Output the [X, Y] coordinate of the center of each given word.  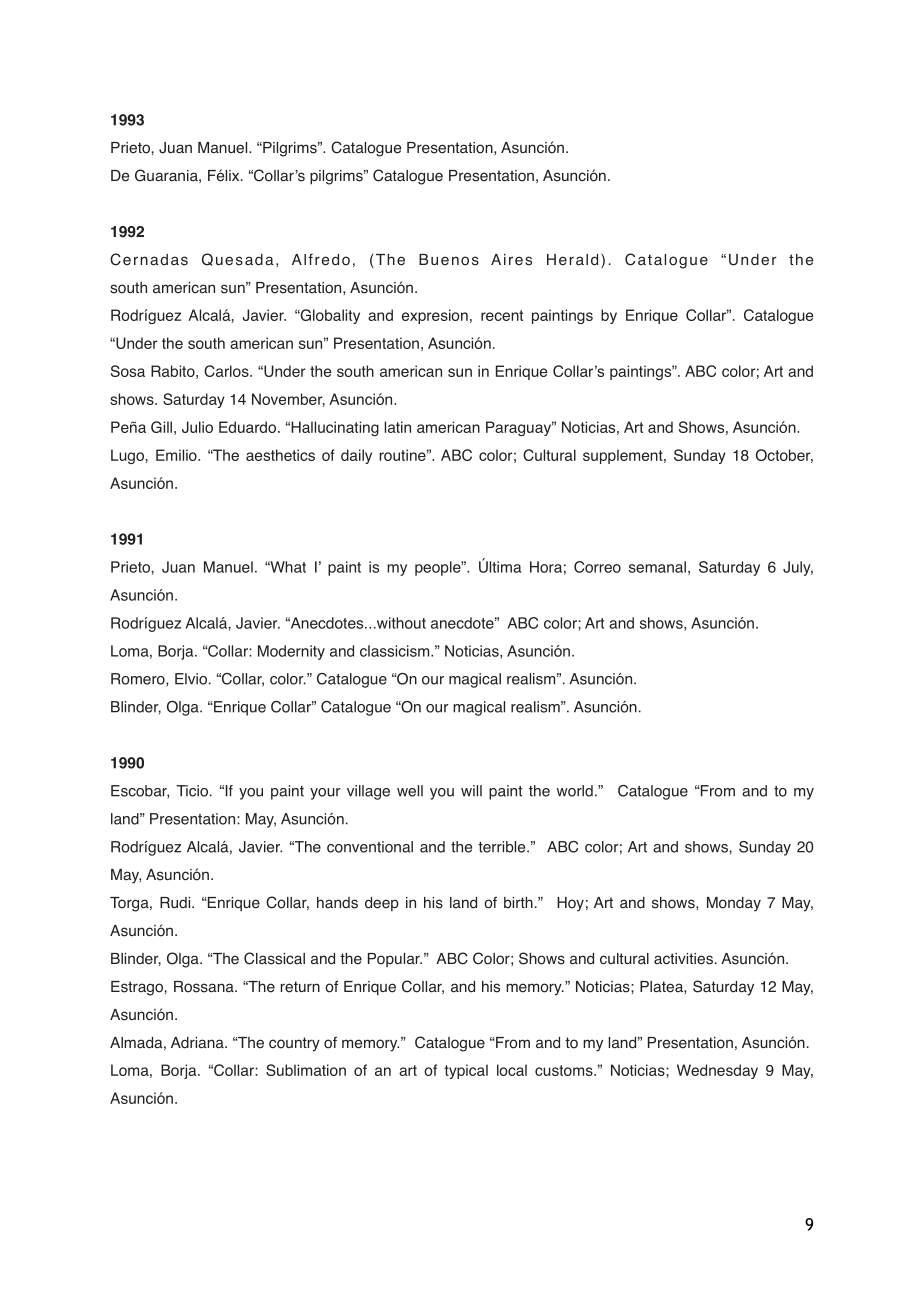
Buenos [449, 260]
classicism [396, 651]
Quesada [238, 259]
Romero [139, 679]
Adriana [198, 1043]
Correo [597, 567]
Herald [572, 260]
